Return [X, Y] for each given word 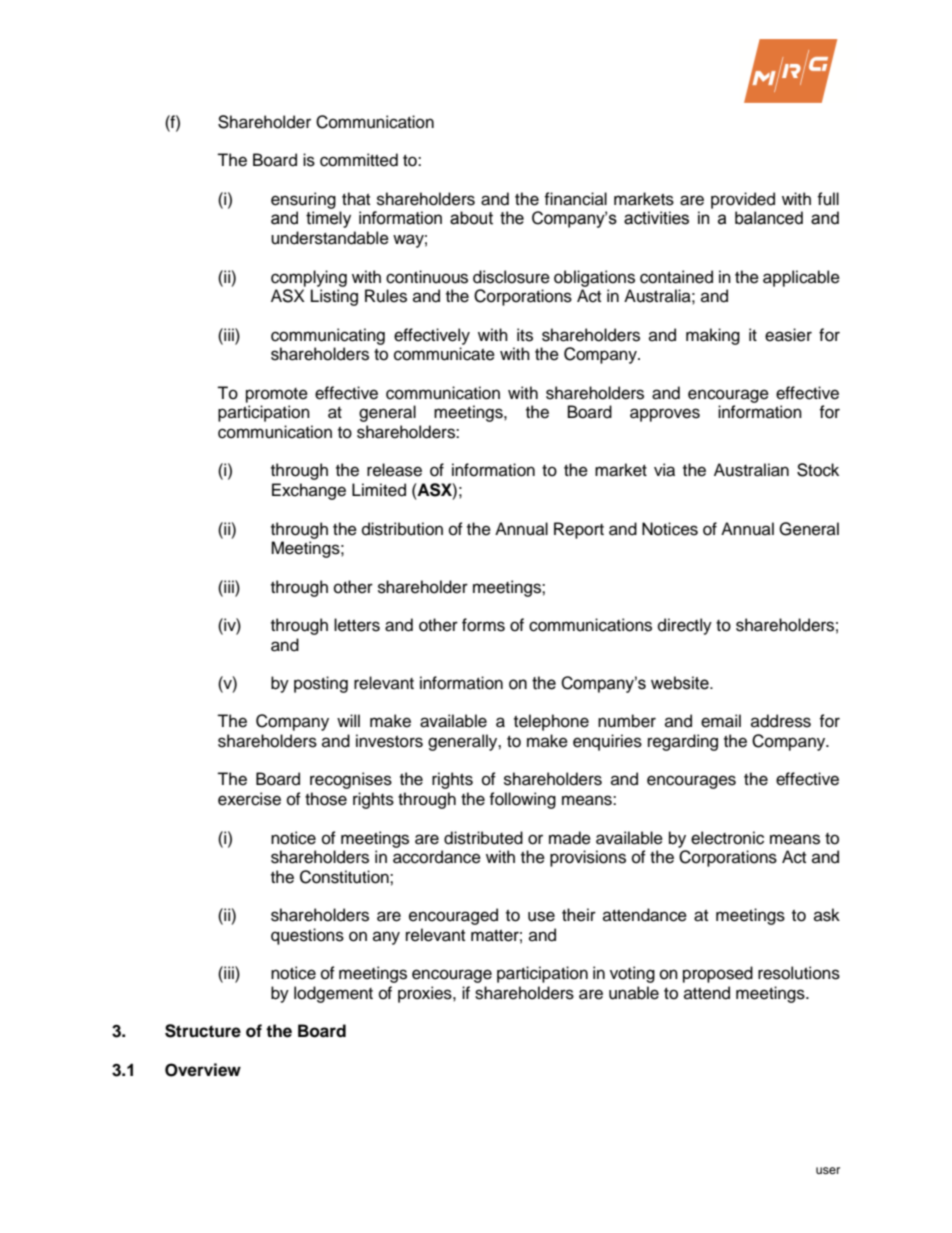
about [471, 218]
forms [483, 625]
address [781, 721]
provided [743, 200]
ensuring [303, 200]
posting [321, 684]
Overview [203, 1070]
